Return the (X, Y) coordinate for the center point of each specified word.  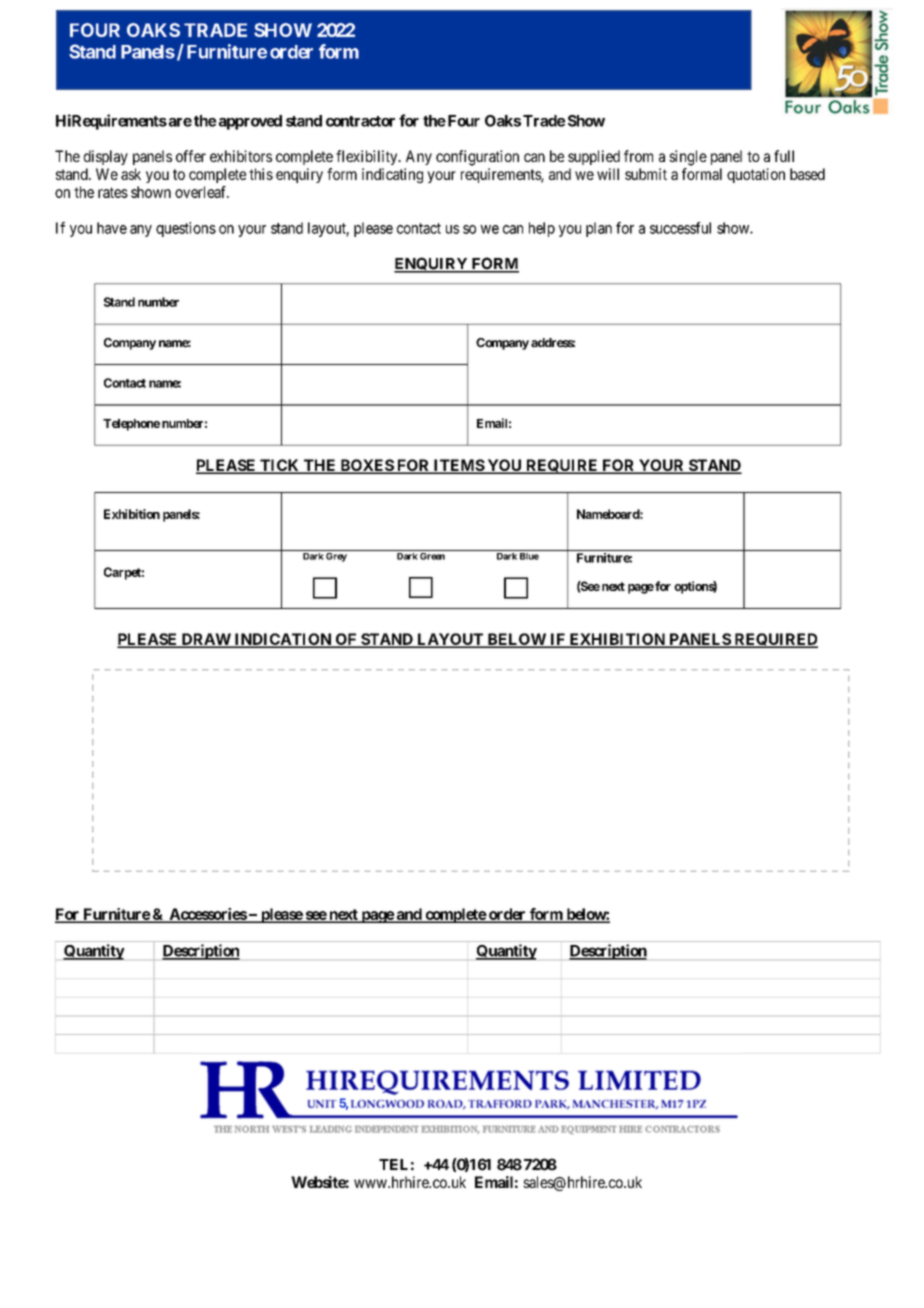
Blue (529, 556)
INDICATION (282, 640)
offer (191, 156)
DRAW (206, 640)
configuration (477, 158)
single (688, 158)
